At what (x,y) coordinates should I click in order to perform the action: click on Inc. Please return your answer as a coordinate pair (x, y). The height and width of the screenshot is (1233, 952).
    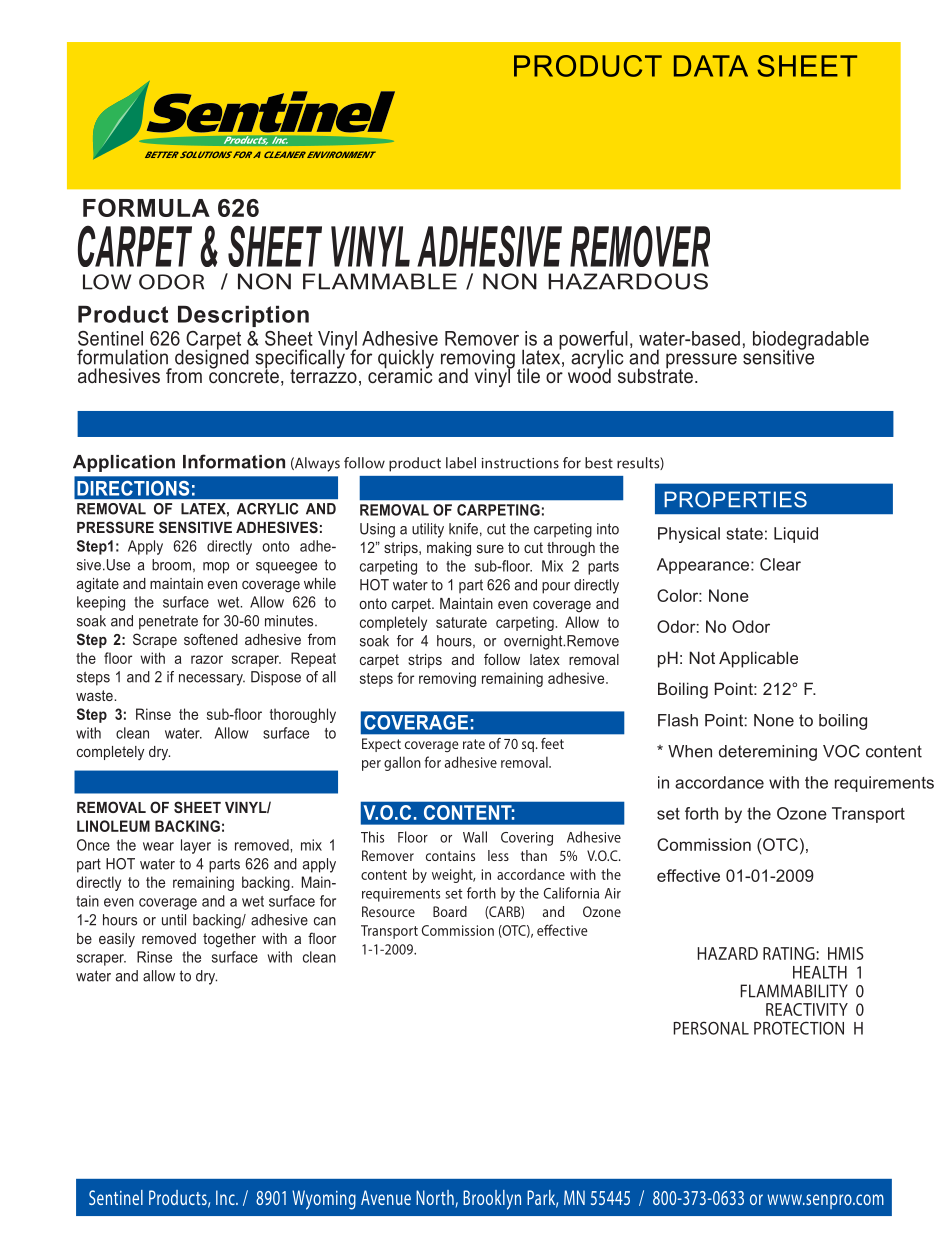
    Looking at the image, I should click on (226, 1197).
